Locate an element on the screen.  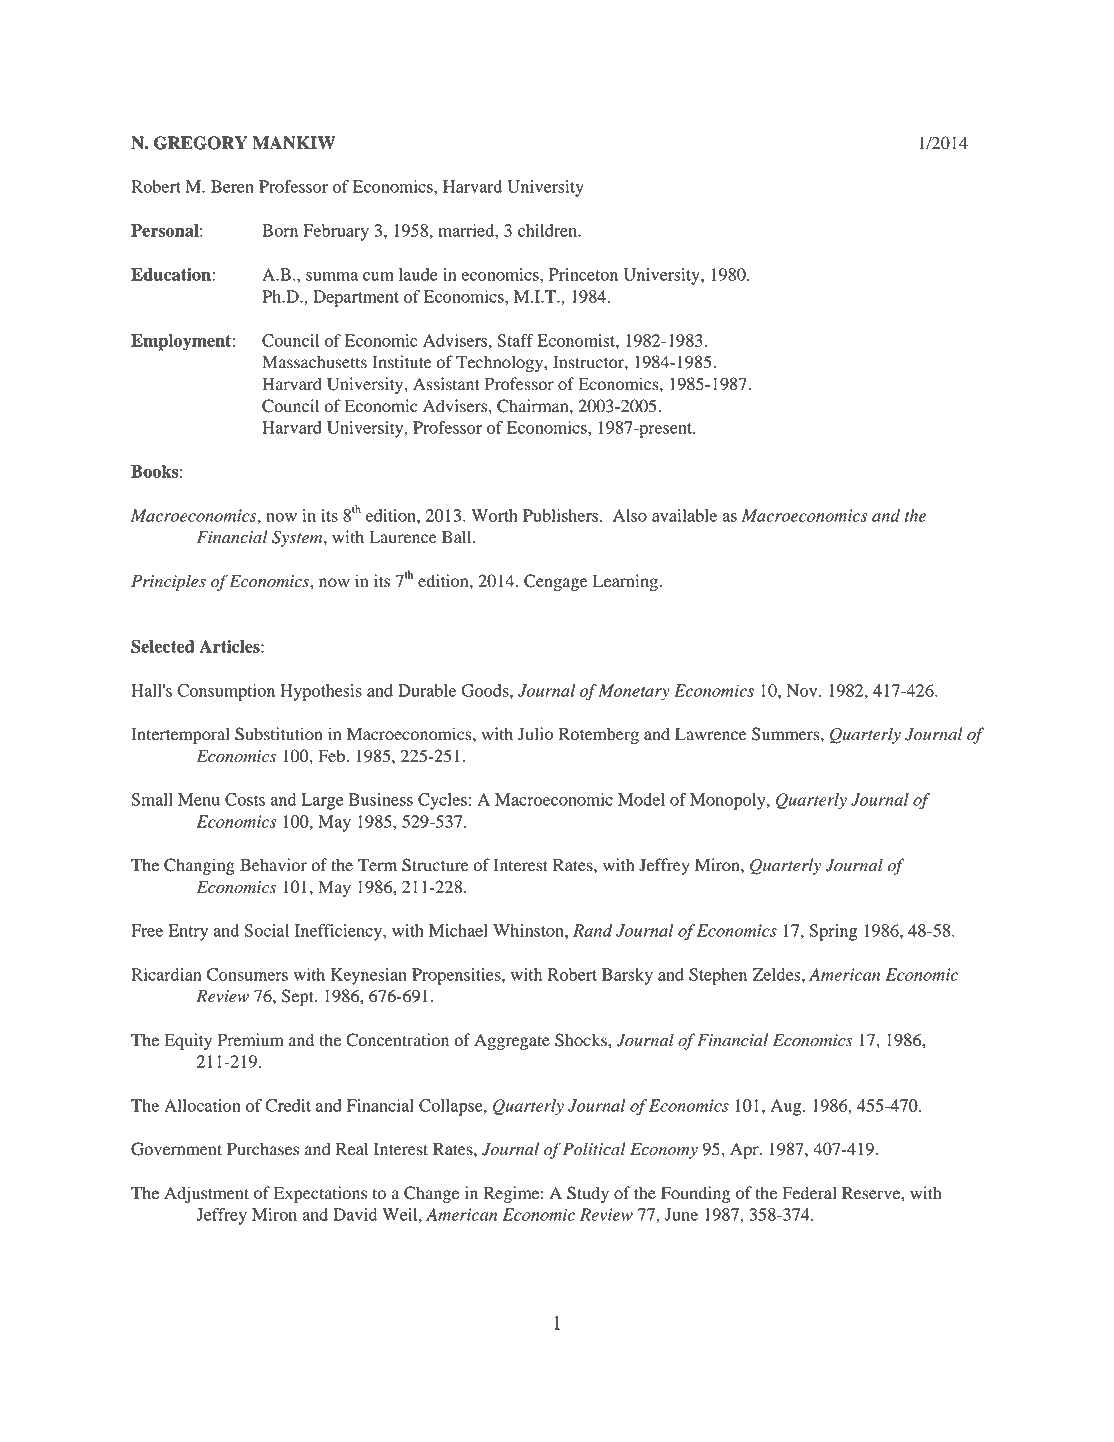
Nov is located at coordinates (803, 690).
